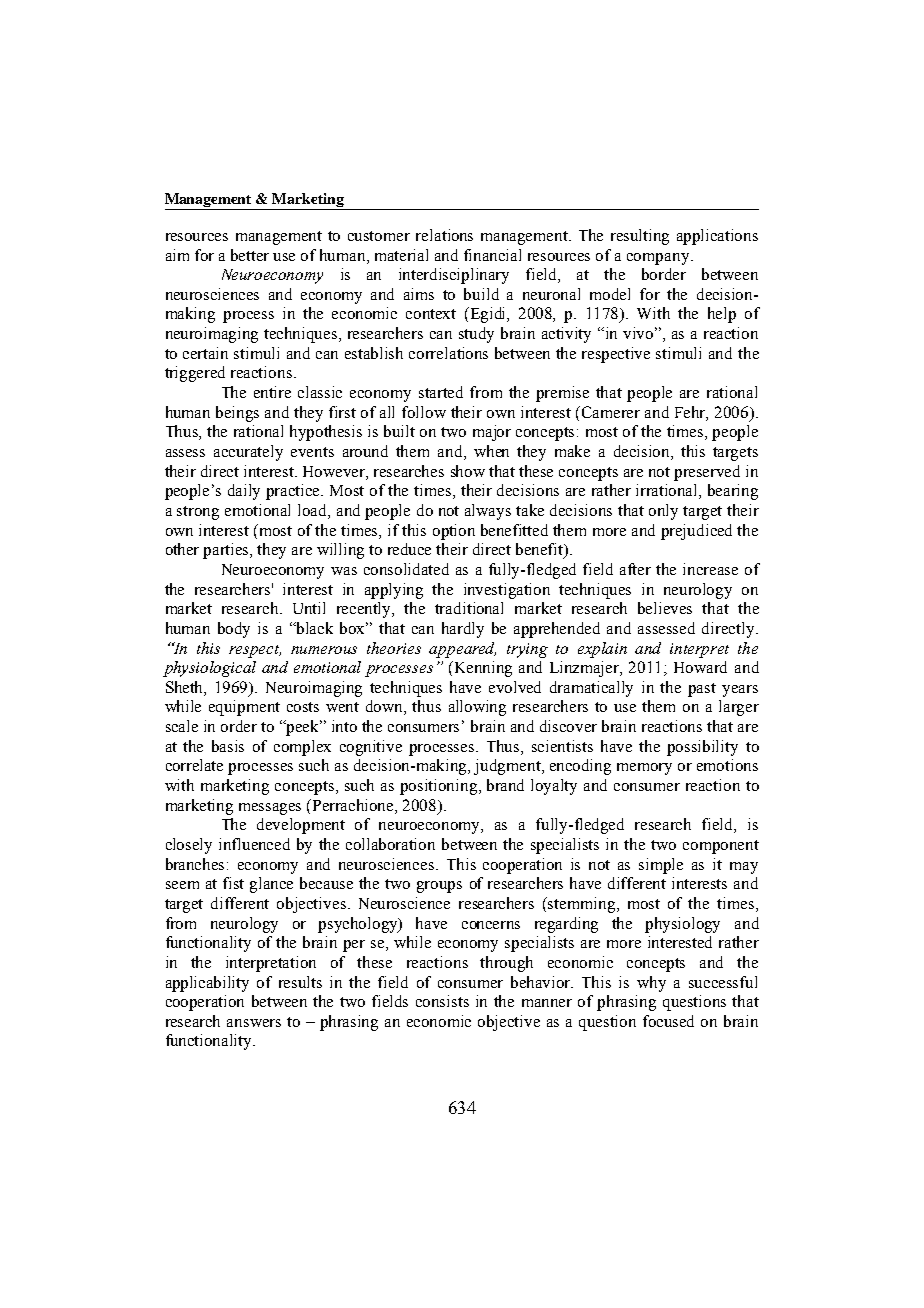 Image resolution: width=924 pixels, height=1308 pixels. What do you see at coordinates (440, 787) in the document?
I see `positioning` at bounding box center [440, 787].
